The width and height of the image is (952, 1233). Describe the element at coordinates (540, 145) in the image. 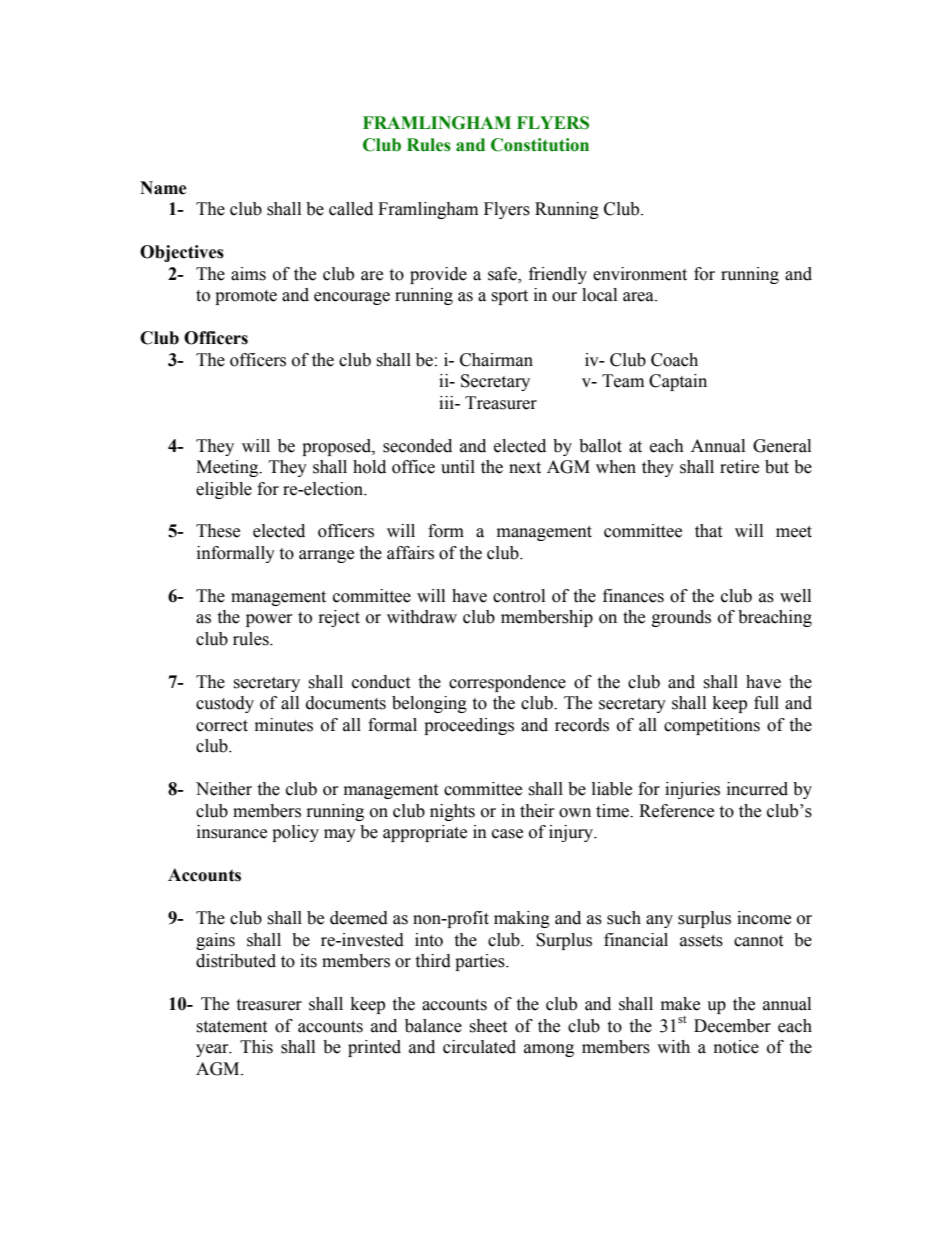

I see `Constitution` at that location.
